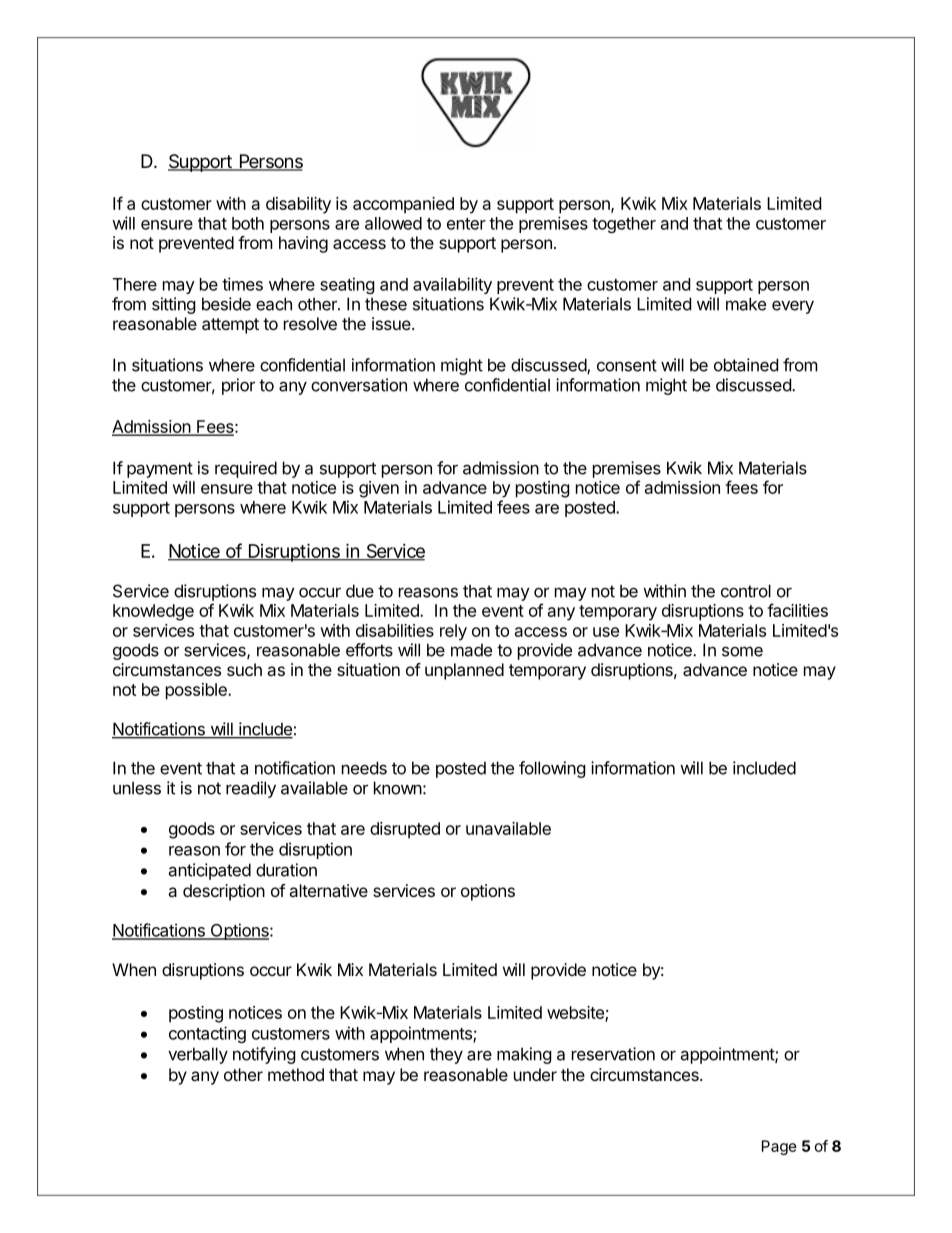 This document has height=1233, width=952. Describe the element at coordinates (198, 1055) in the document. I see `verbally` at that location.
